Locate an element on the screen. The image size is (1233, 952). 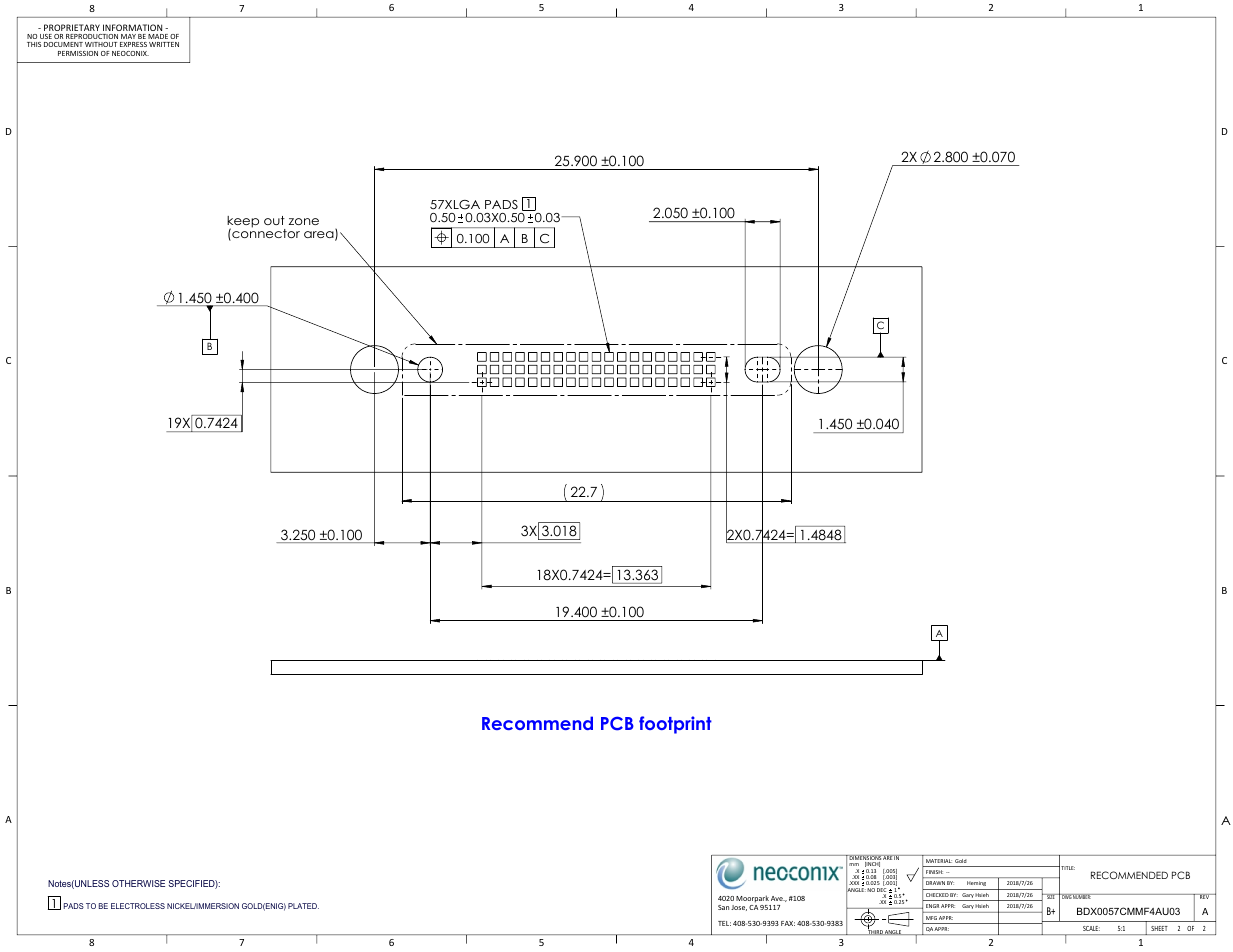
San is located at coordinates (723, 907).
